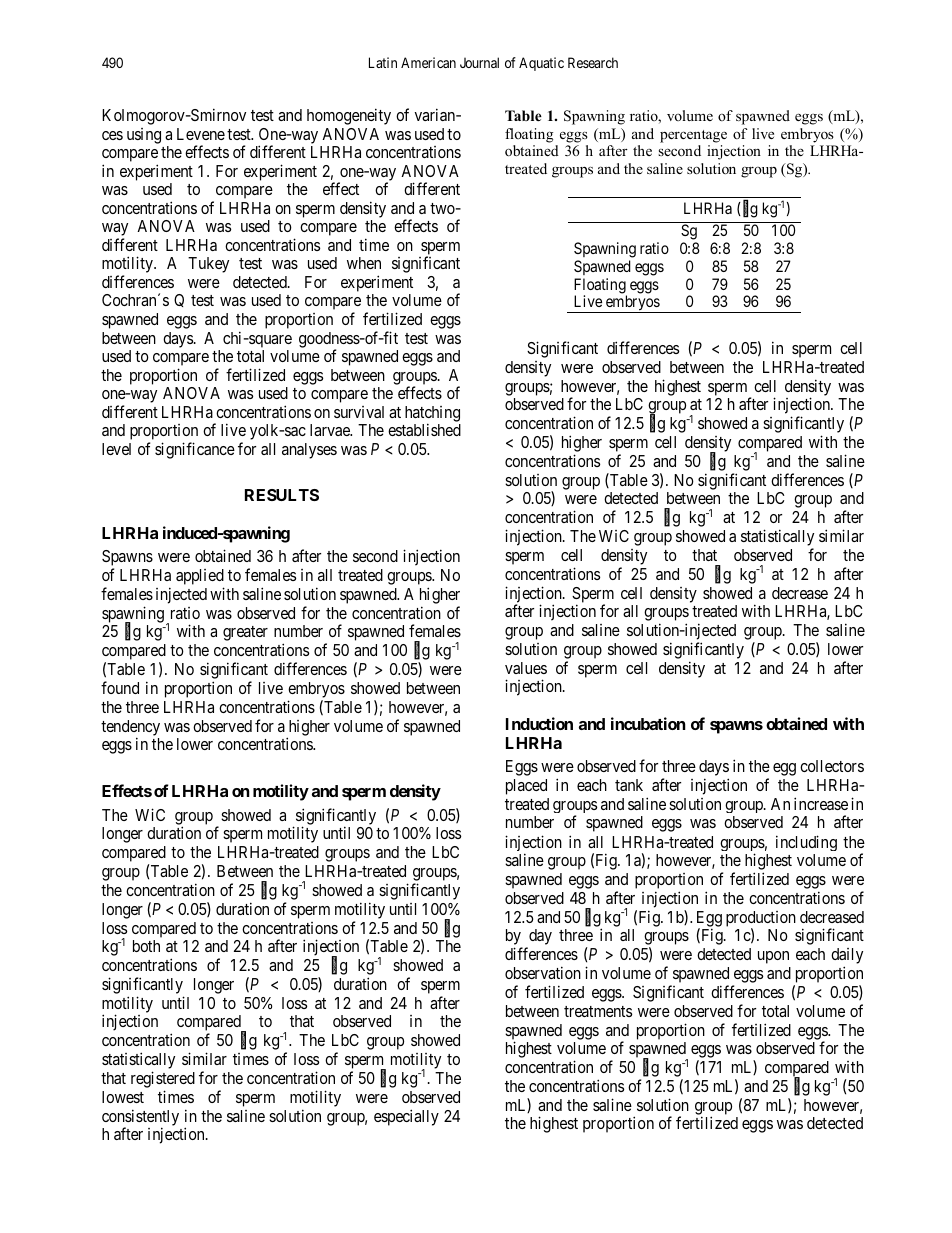 This image has width=952, height=1233. What do you see at coordinates (479, 62) in the image?
I see `Journal` at bounding box center [479, 62].
